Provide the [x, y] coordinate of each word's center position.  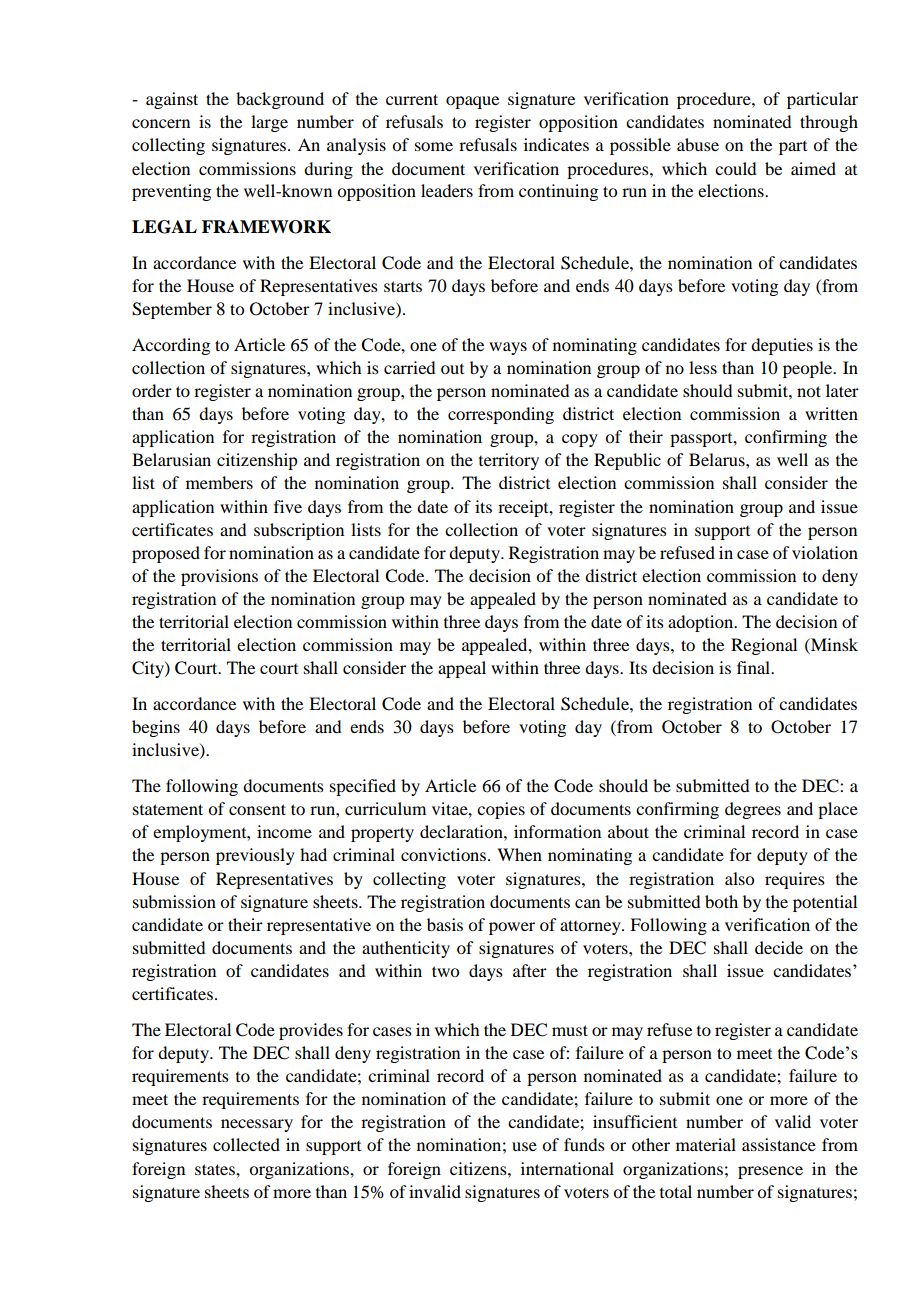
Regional [764, 646]
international [567, 1168]
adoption [702, 623]
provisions [219, 577]
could [735, 168]
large [269, 123]
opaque [472, 102]
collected [246, 1144]
